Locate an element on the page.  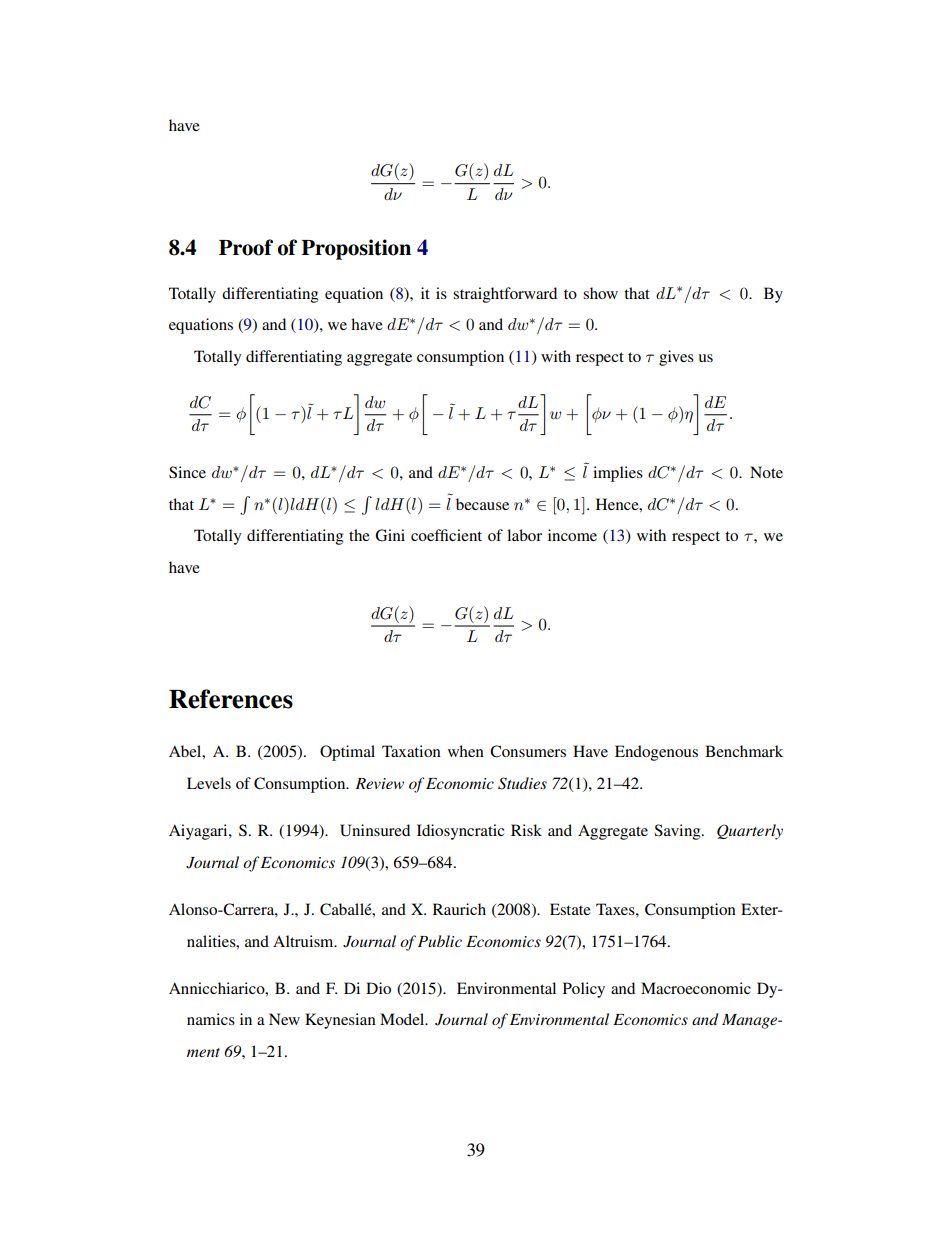
show is located at coordinates (600, 293).
